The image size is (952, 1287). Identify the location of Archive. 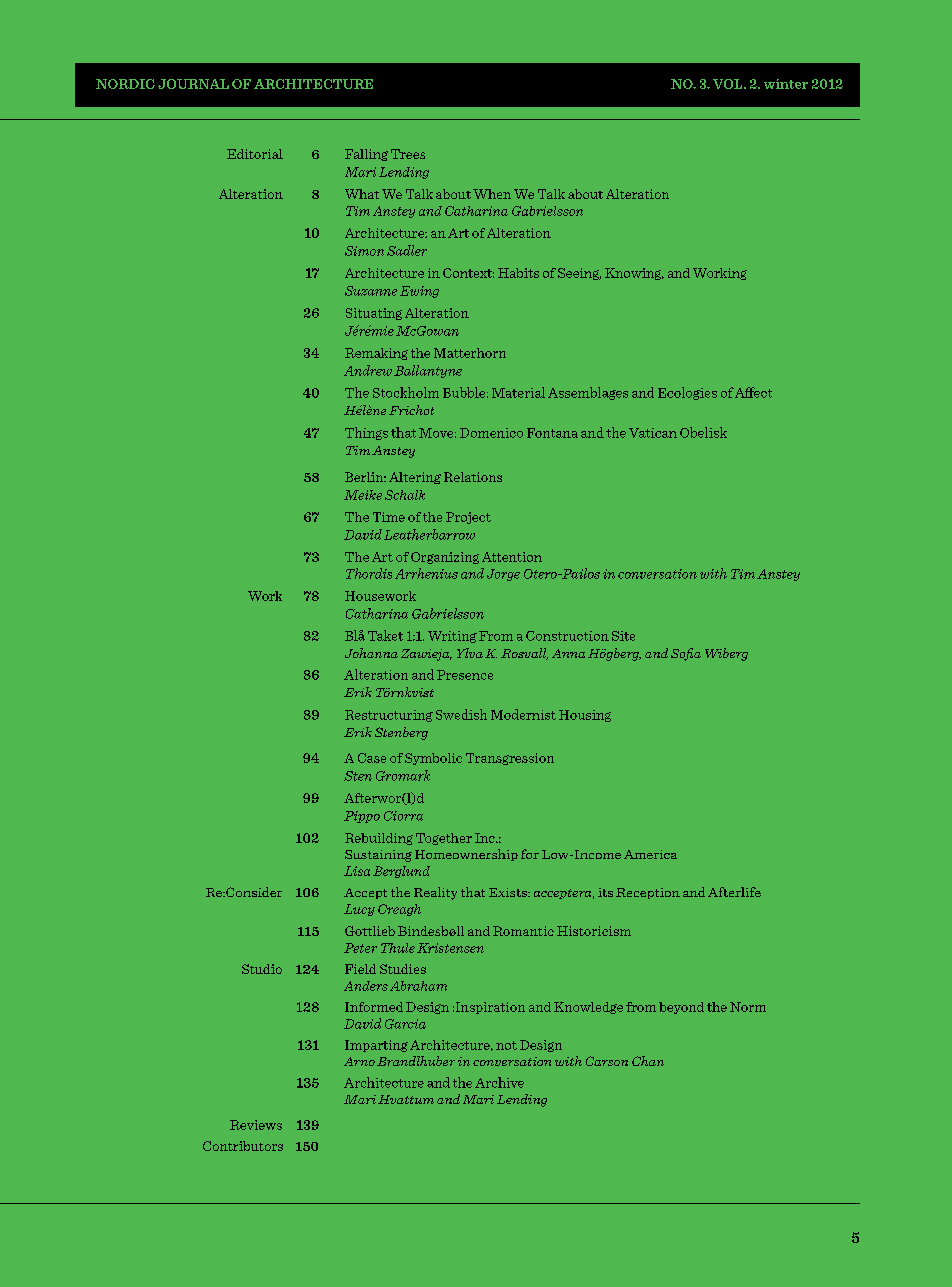
(499, 1082).
